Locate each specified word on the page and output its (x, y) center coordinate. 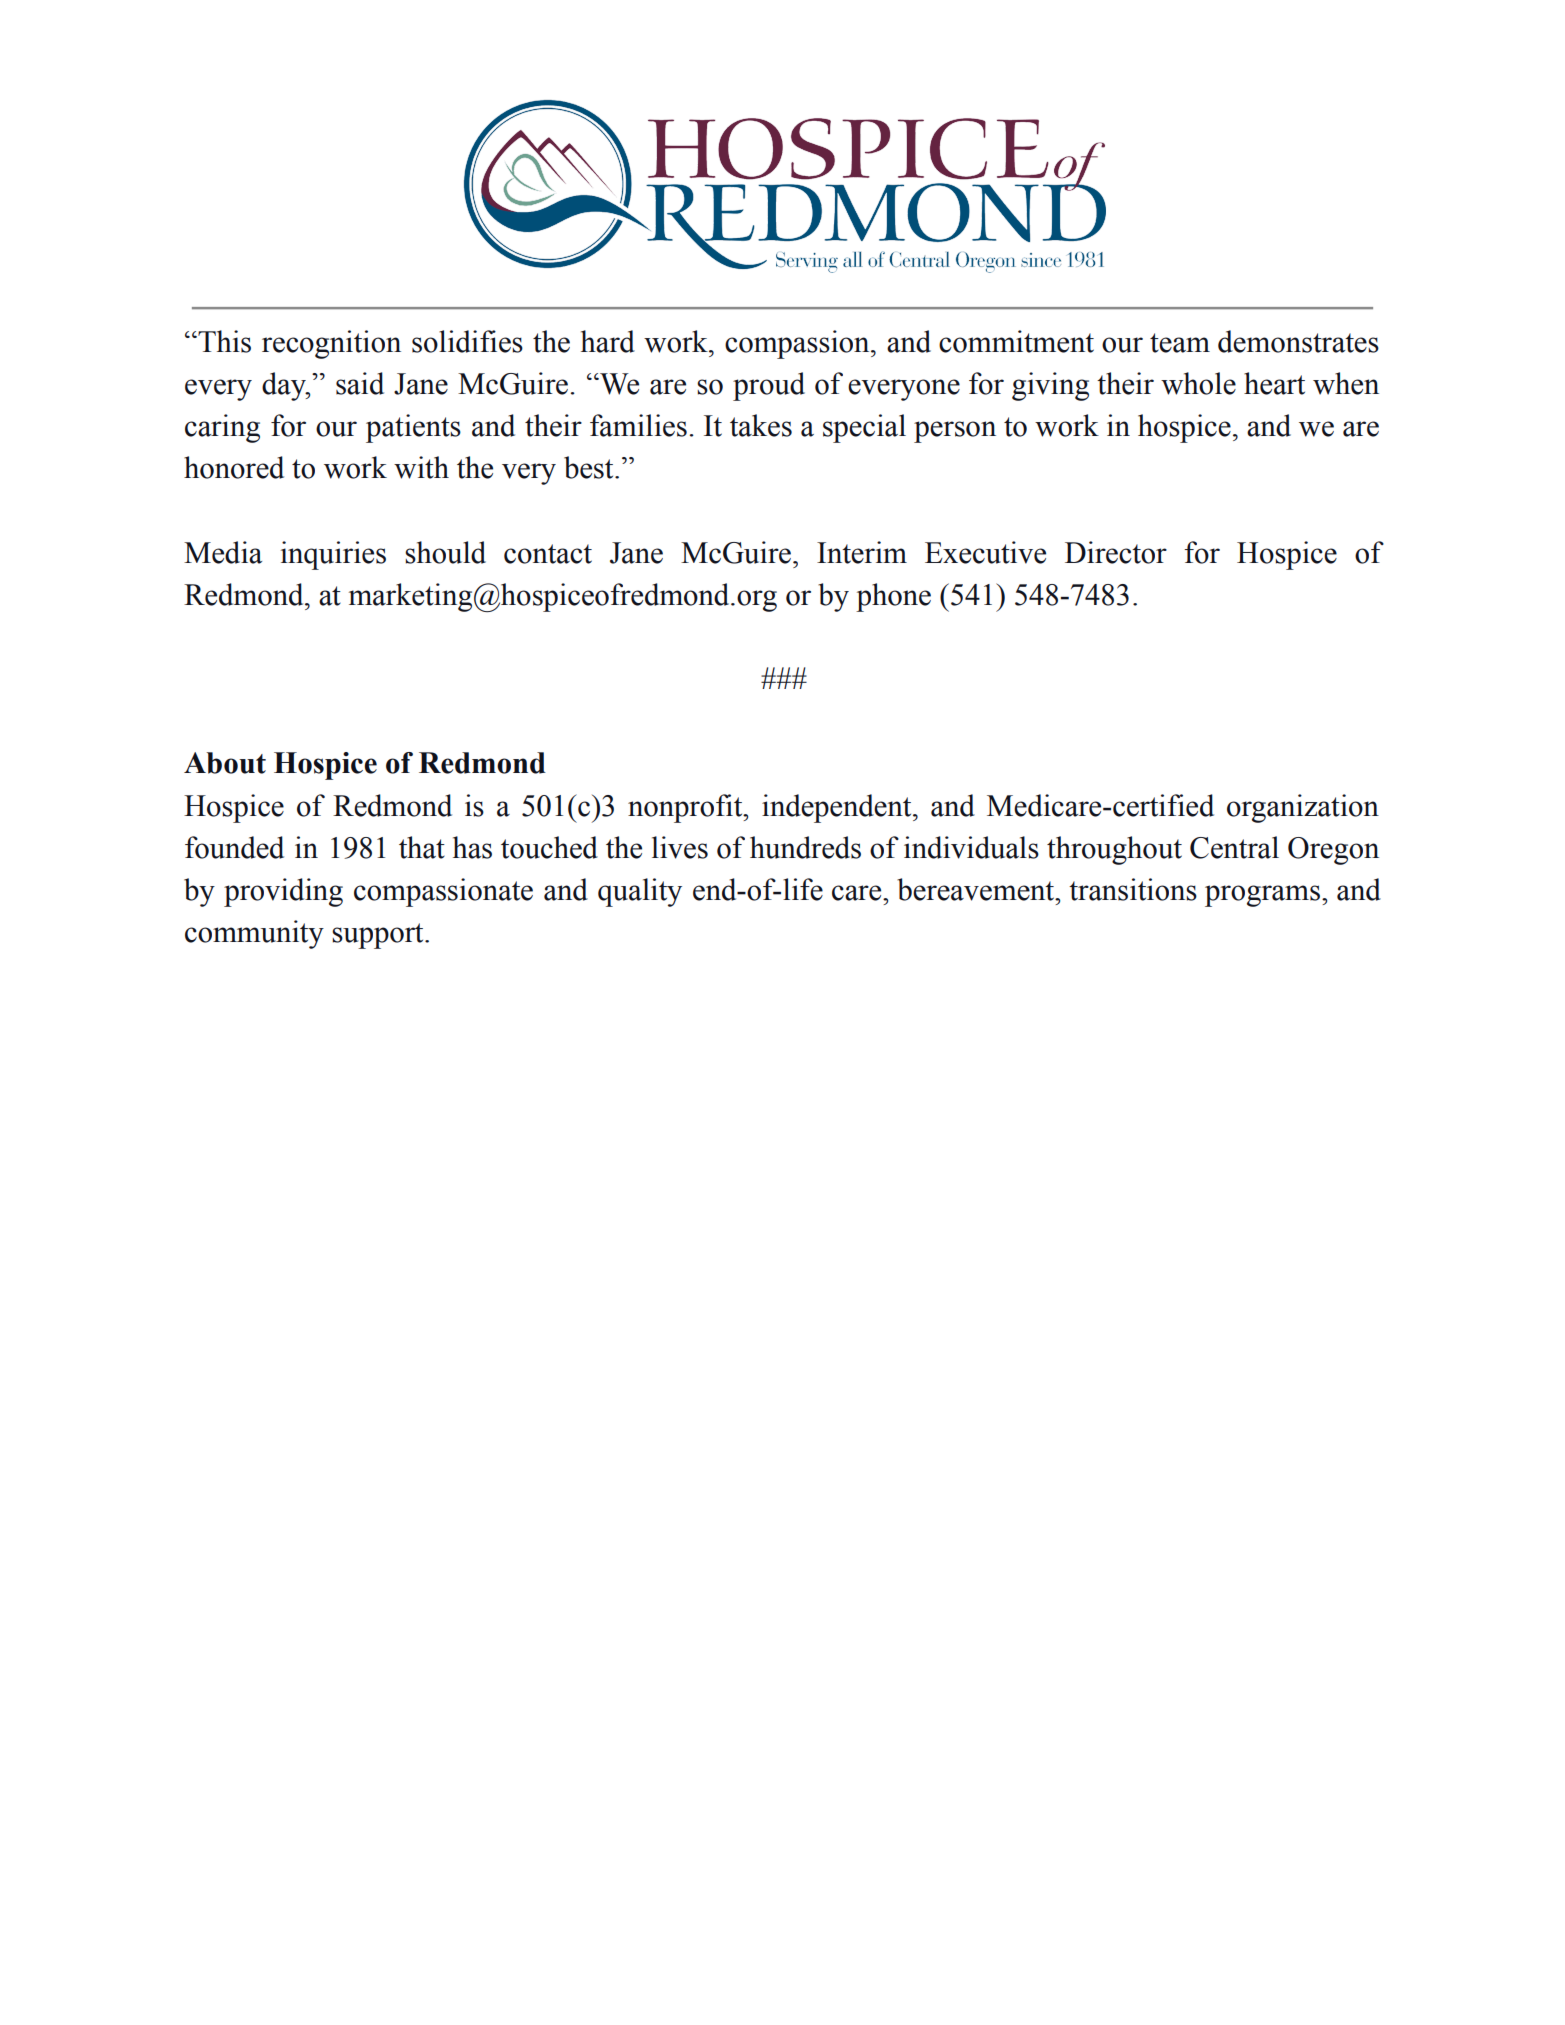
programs (1262, 896)
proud (769, 386)
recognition (331, 344)
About (225, 763)
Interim (862, 552)
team (1180, 343)
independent (838, 808)
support (379, 936)
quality (640, 892)
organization (1303, 808)
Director (1116, 552)
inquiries (333, 555)
